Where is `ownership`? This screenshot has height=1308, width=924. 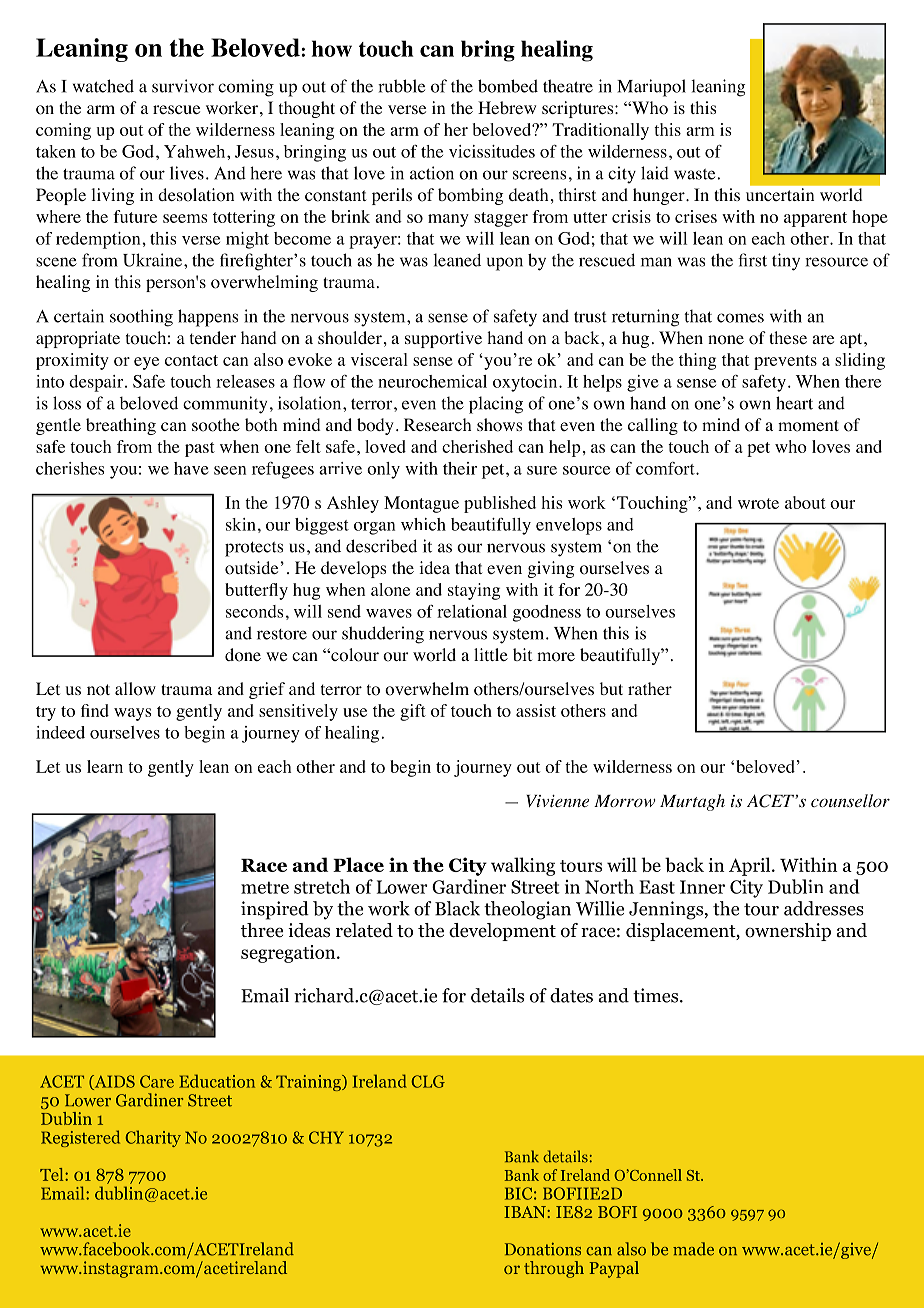
ownership is located at coordinates (788, 932).
